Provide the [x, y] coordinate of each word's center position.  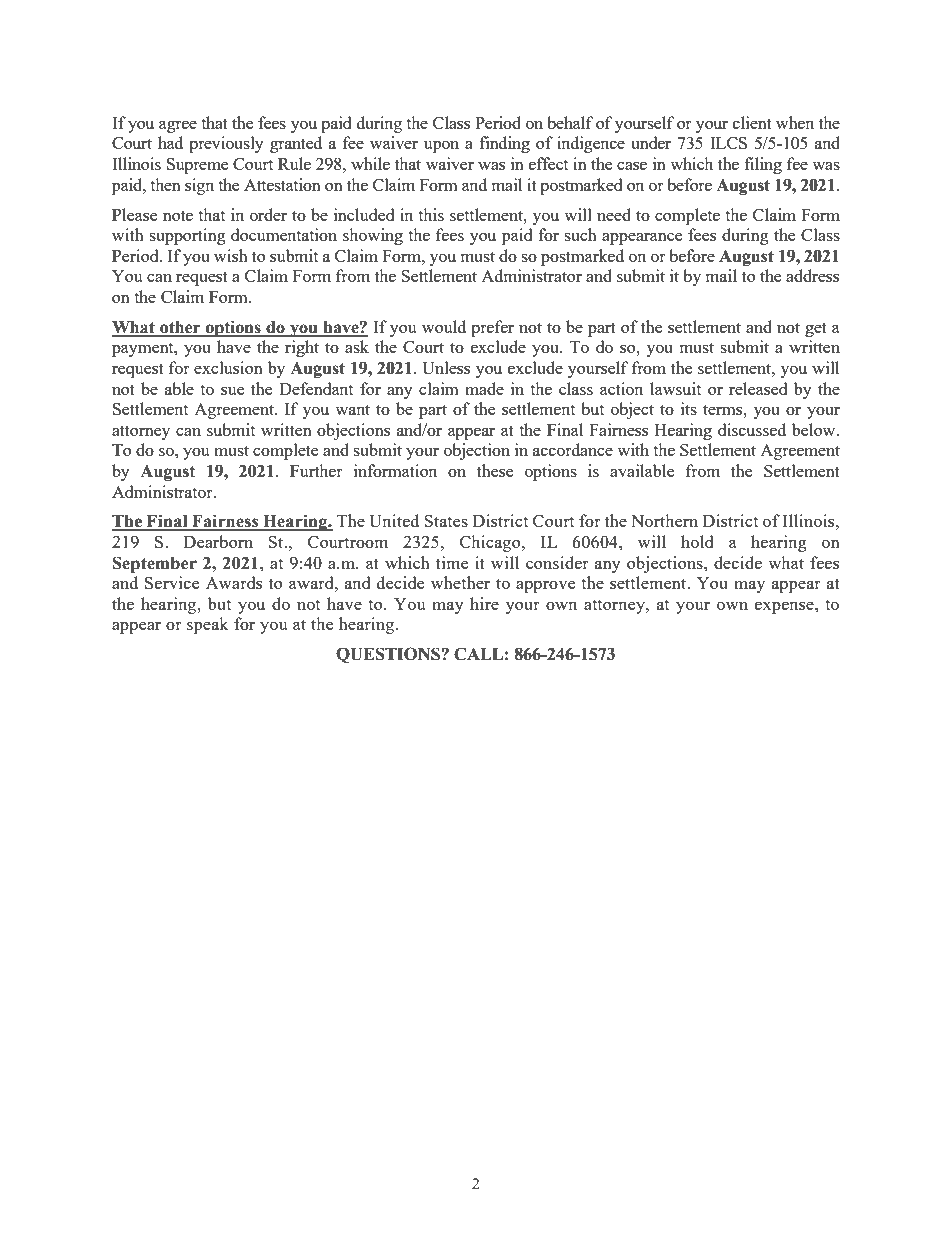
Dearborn [218, 541]
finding [505, 144]
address [812, 275]
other [180, 328]
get [816, 329]
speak [207, 625]
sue [232, 391]
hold [697, 541]
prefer [492, 328]
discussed [752, 429]
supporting [187, 236]
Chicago [491, 543]
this [431, 214]
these [495, 470]
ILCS [728, 143]
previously [226, 144]
